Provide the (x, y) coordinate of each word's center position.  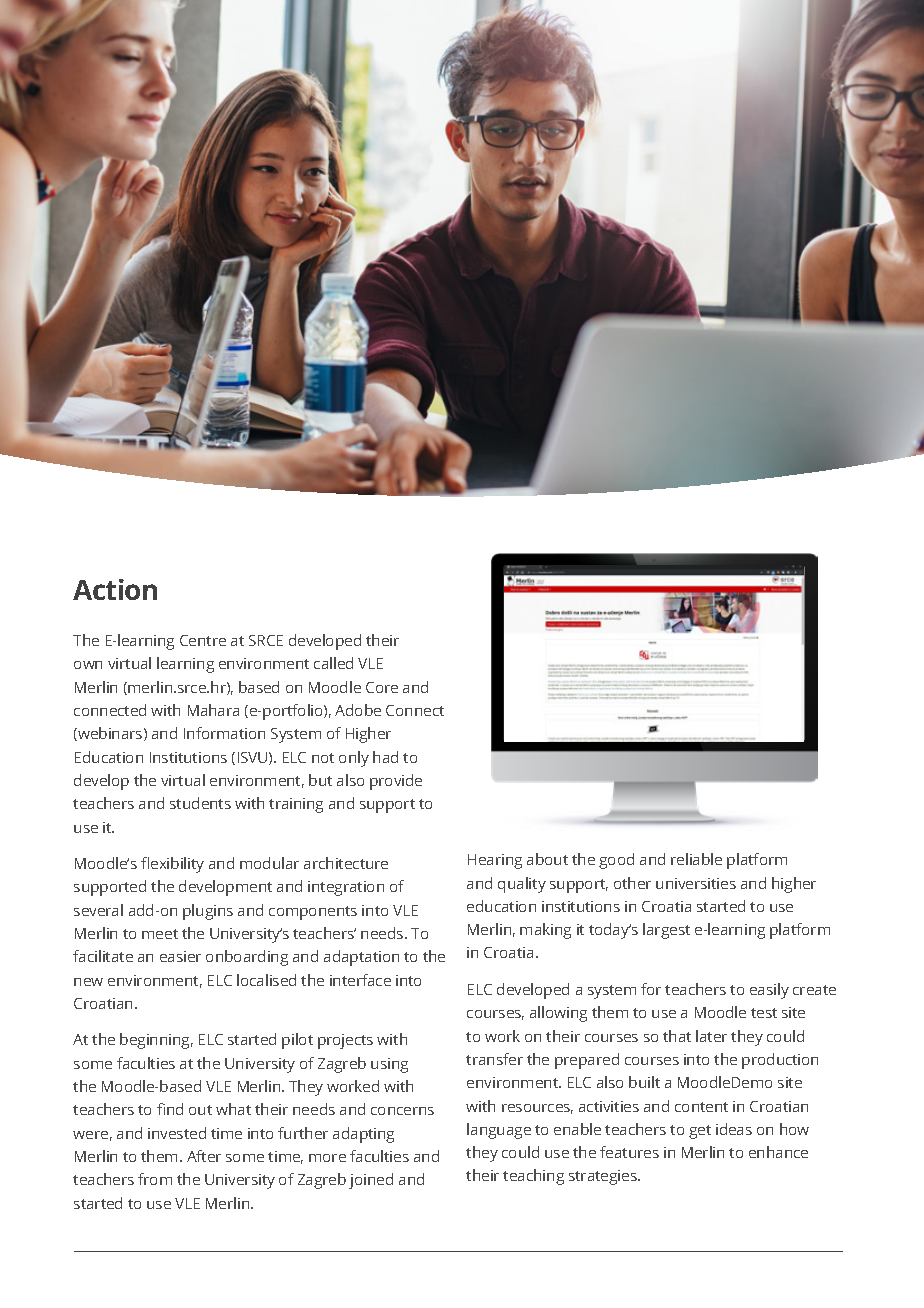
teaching (533, 1177)
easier (180, 956)
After (204, 1156)
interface (360, 980)
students (200, 803)
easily (769, 991)
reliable (696, 859)
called (333, 663)
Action (115, 589)
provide (396, 782)
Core (382, 687)
